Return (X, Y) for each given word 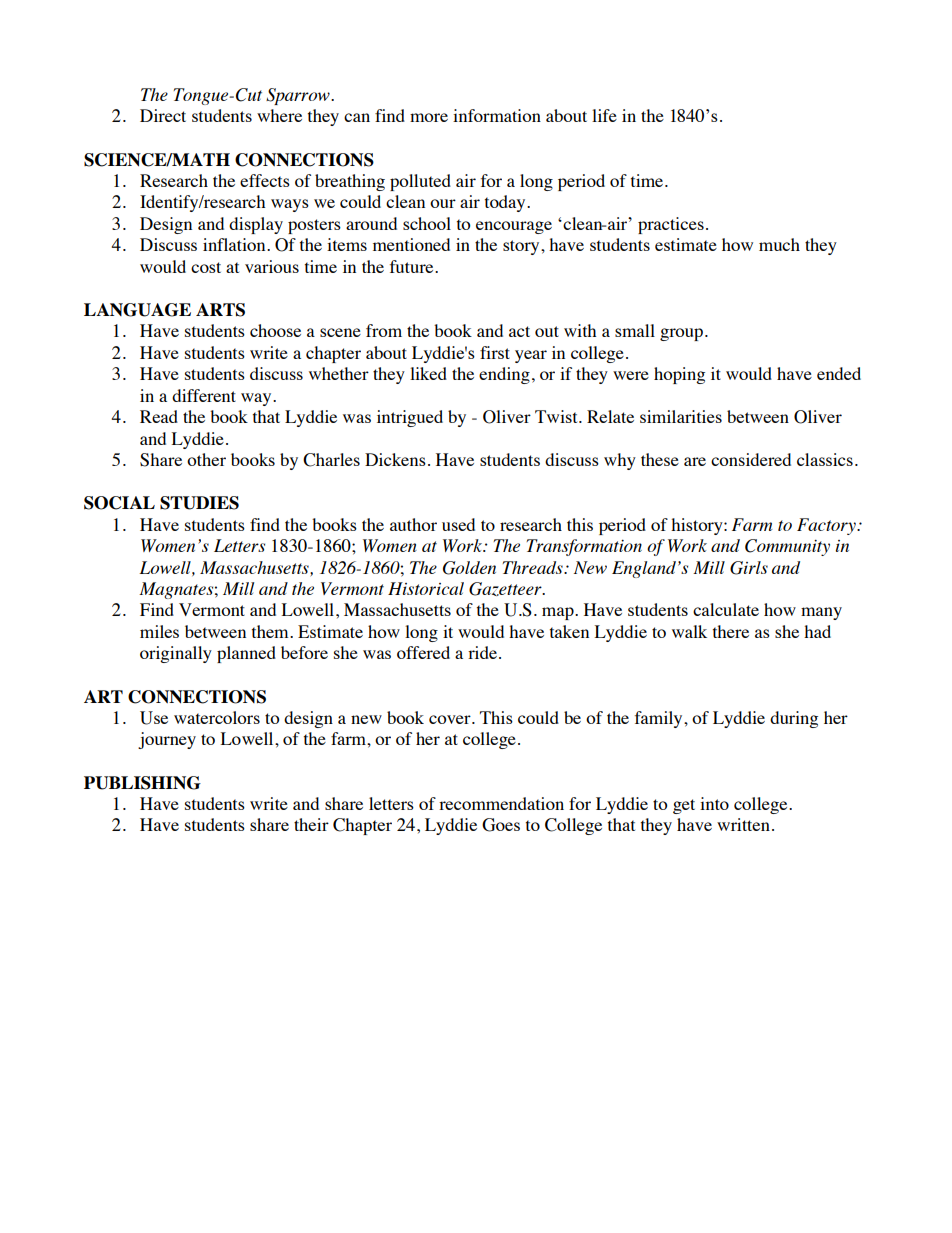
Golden (469, 568)
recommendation (501, 803)
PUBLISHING (142, 783)
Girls (749, 568)
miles (159, 631)
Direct (163, 115)
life (604, 115)
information (497, 115)
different (204, 395)
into (714, 803)
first (495, 352)
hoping (679, 375)
